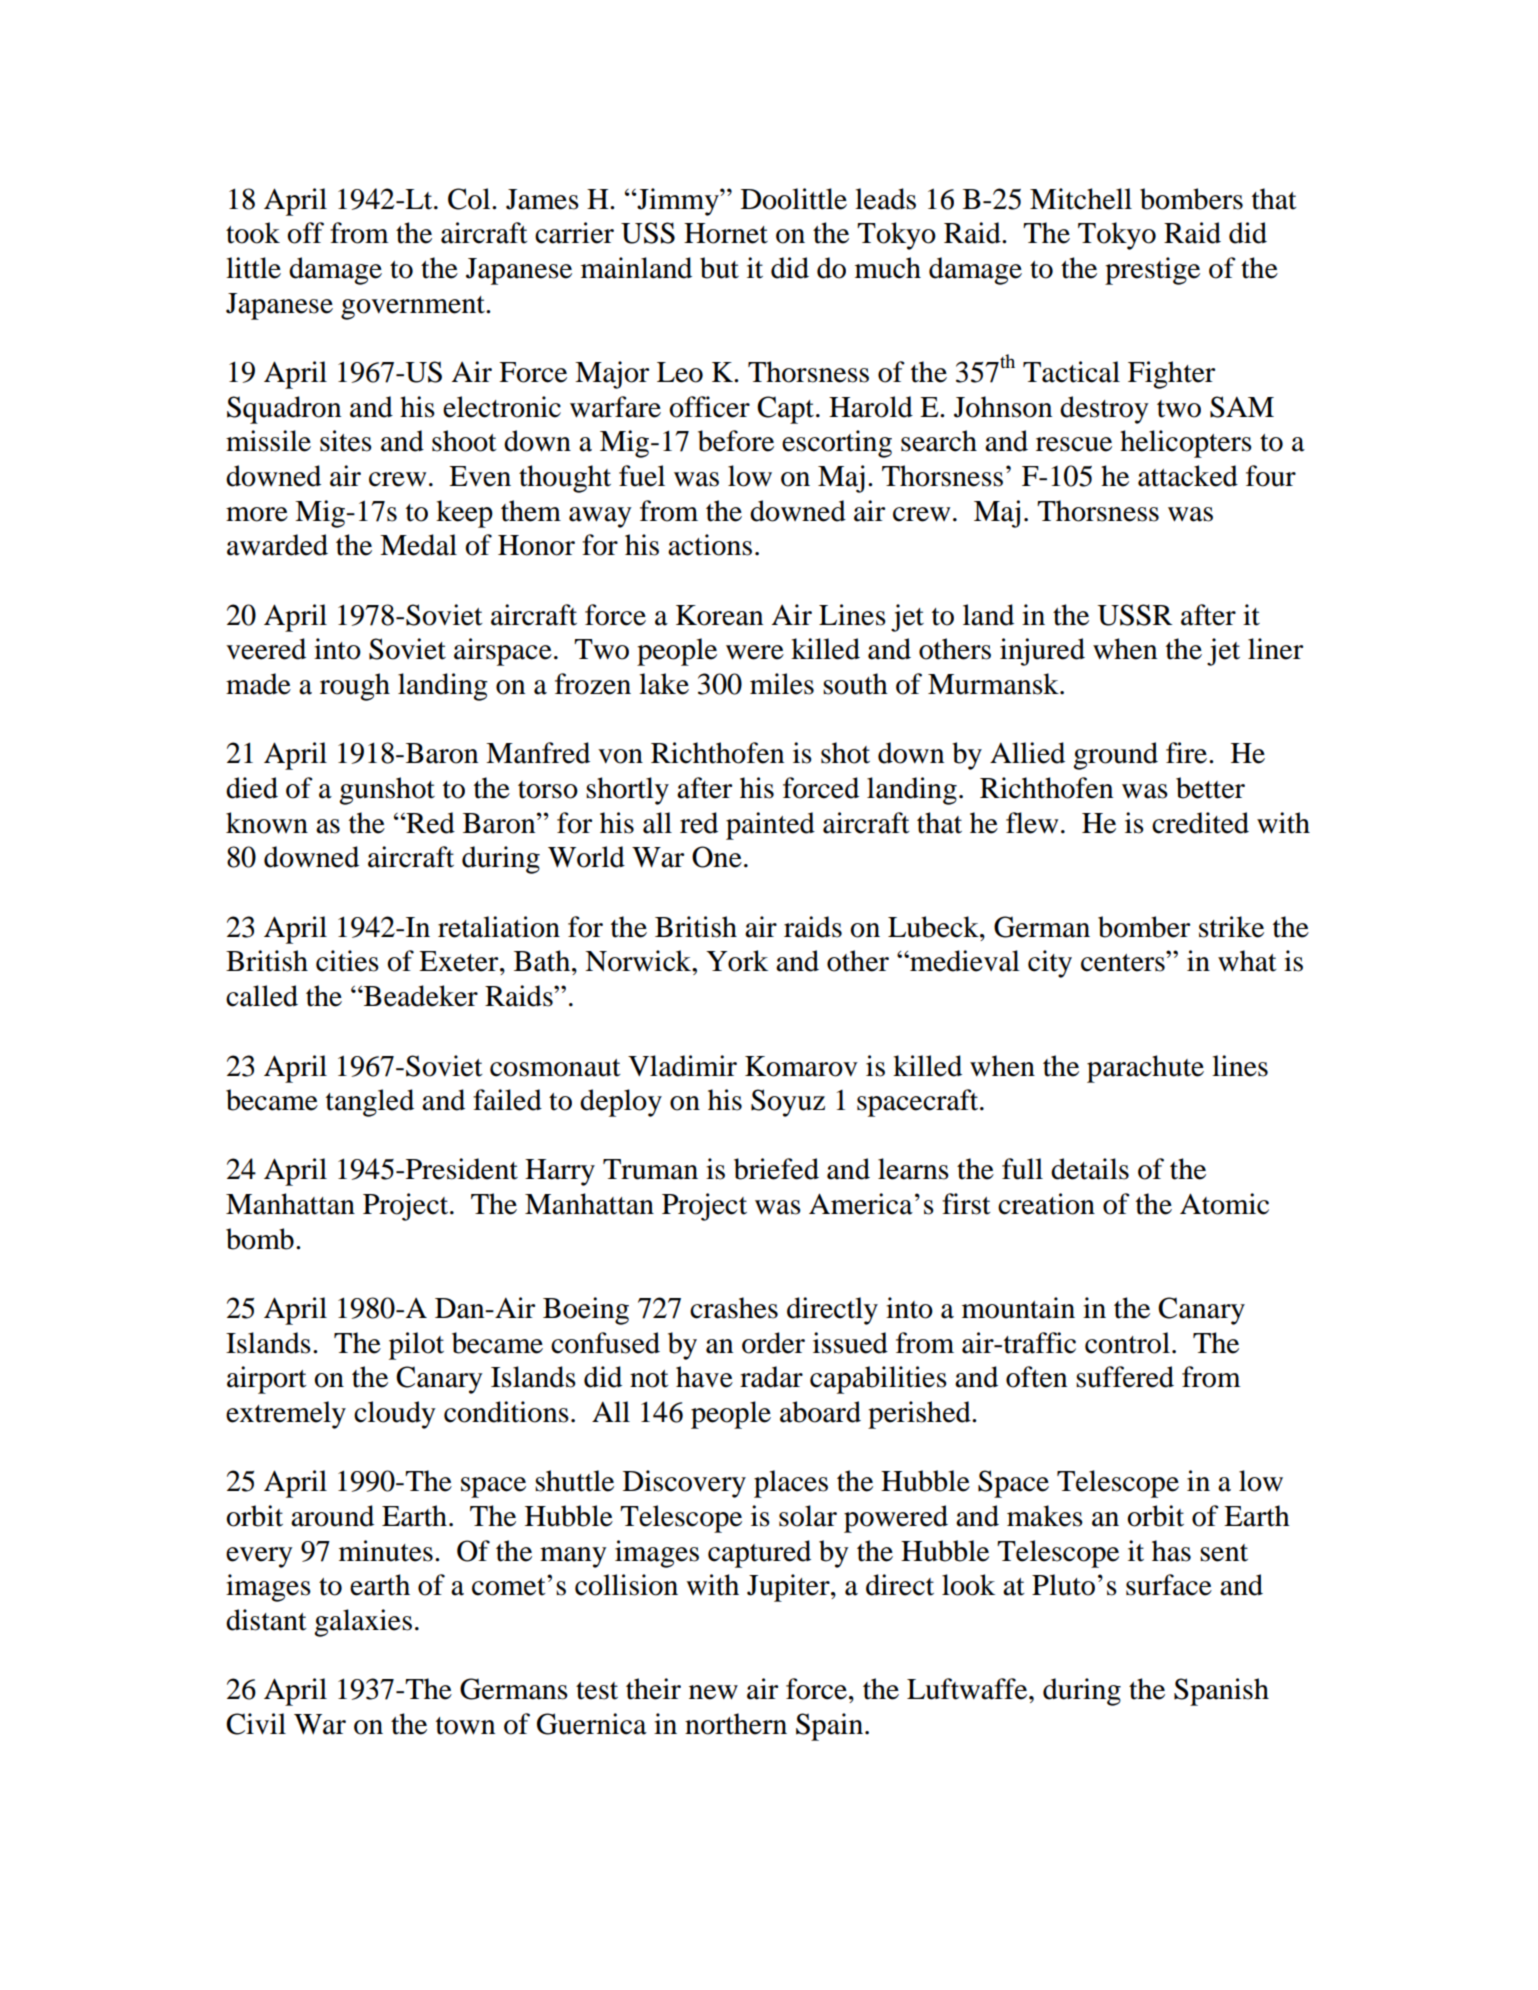  I want to click on Korean, so click(719, 615).
